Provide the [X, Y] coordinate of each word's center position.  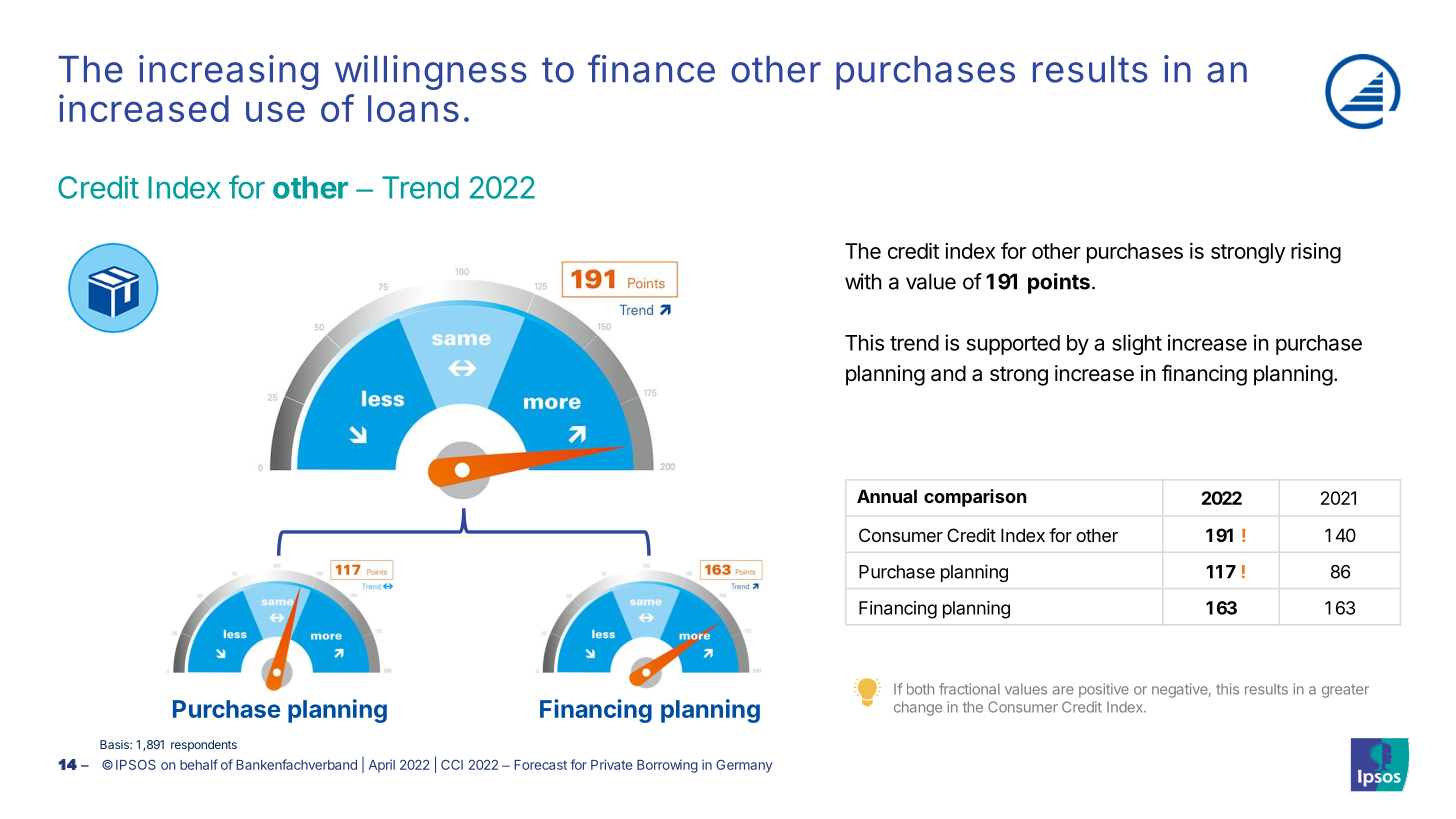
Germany [744, 766]
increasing [228, 72]
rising [1316, 253]
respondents [204, 746]
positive [1104, 690]
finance [651, 68]
